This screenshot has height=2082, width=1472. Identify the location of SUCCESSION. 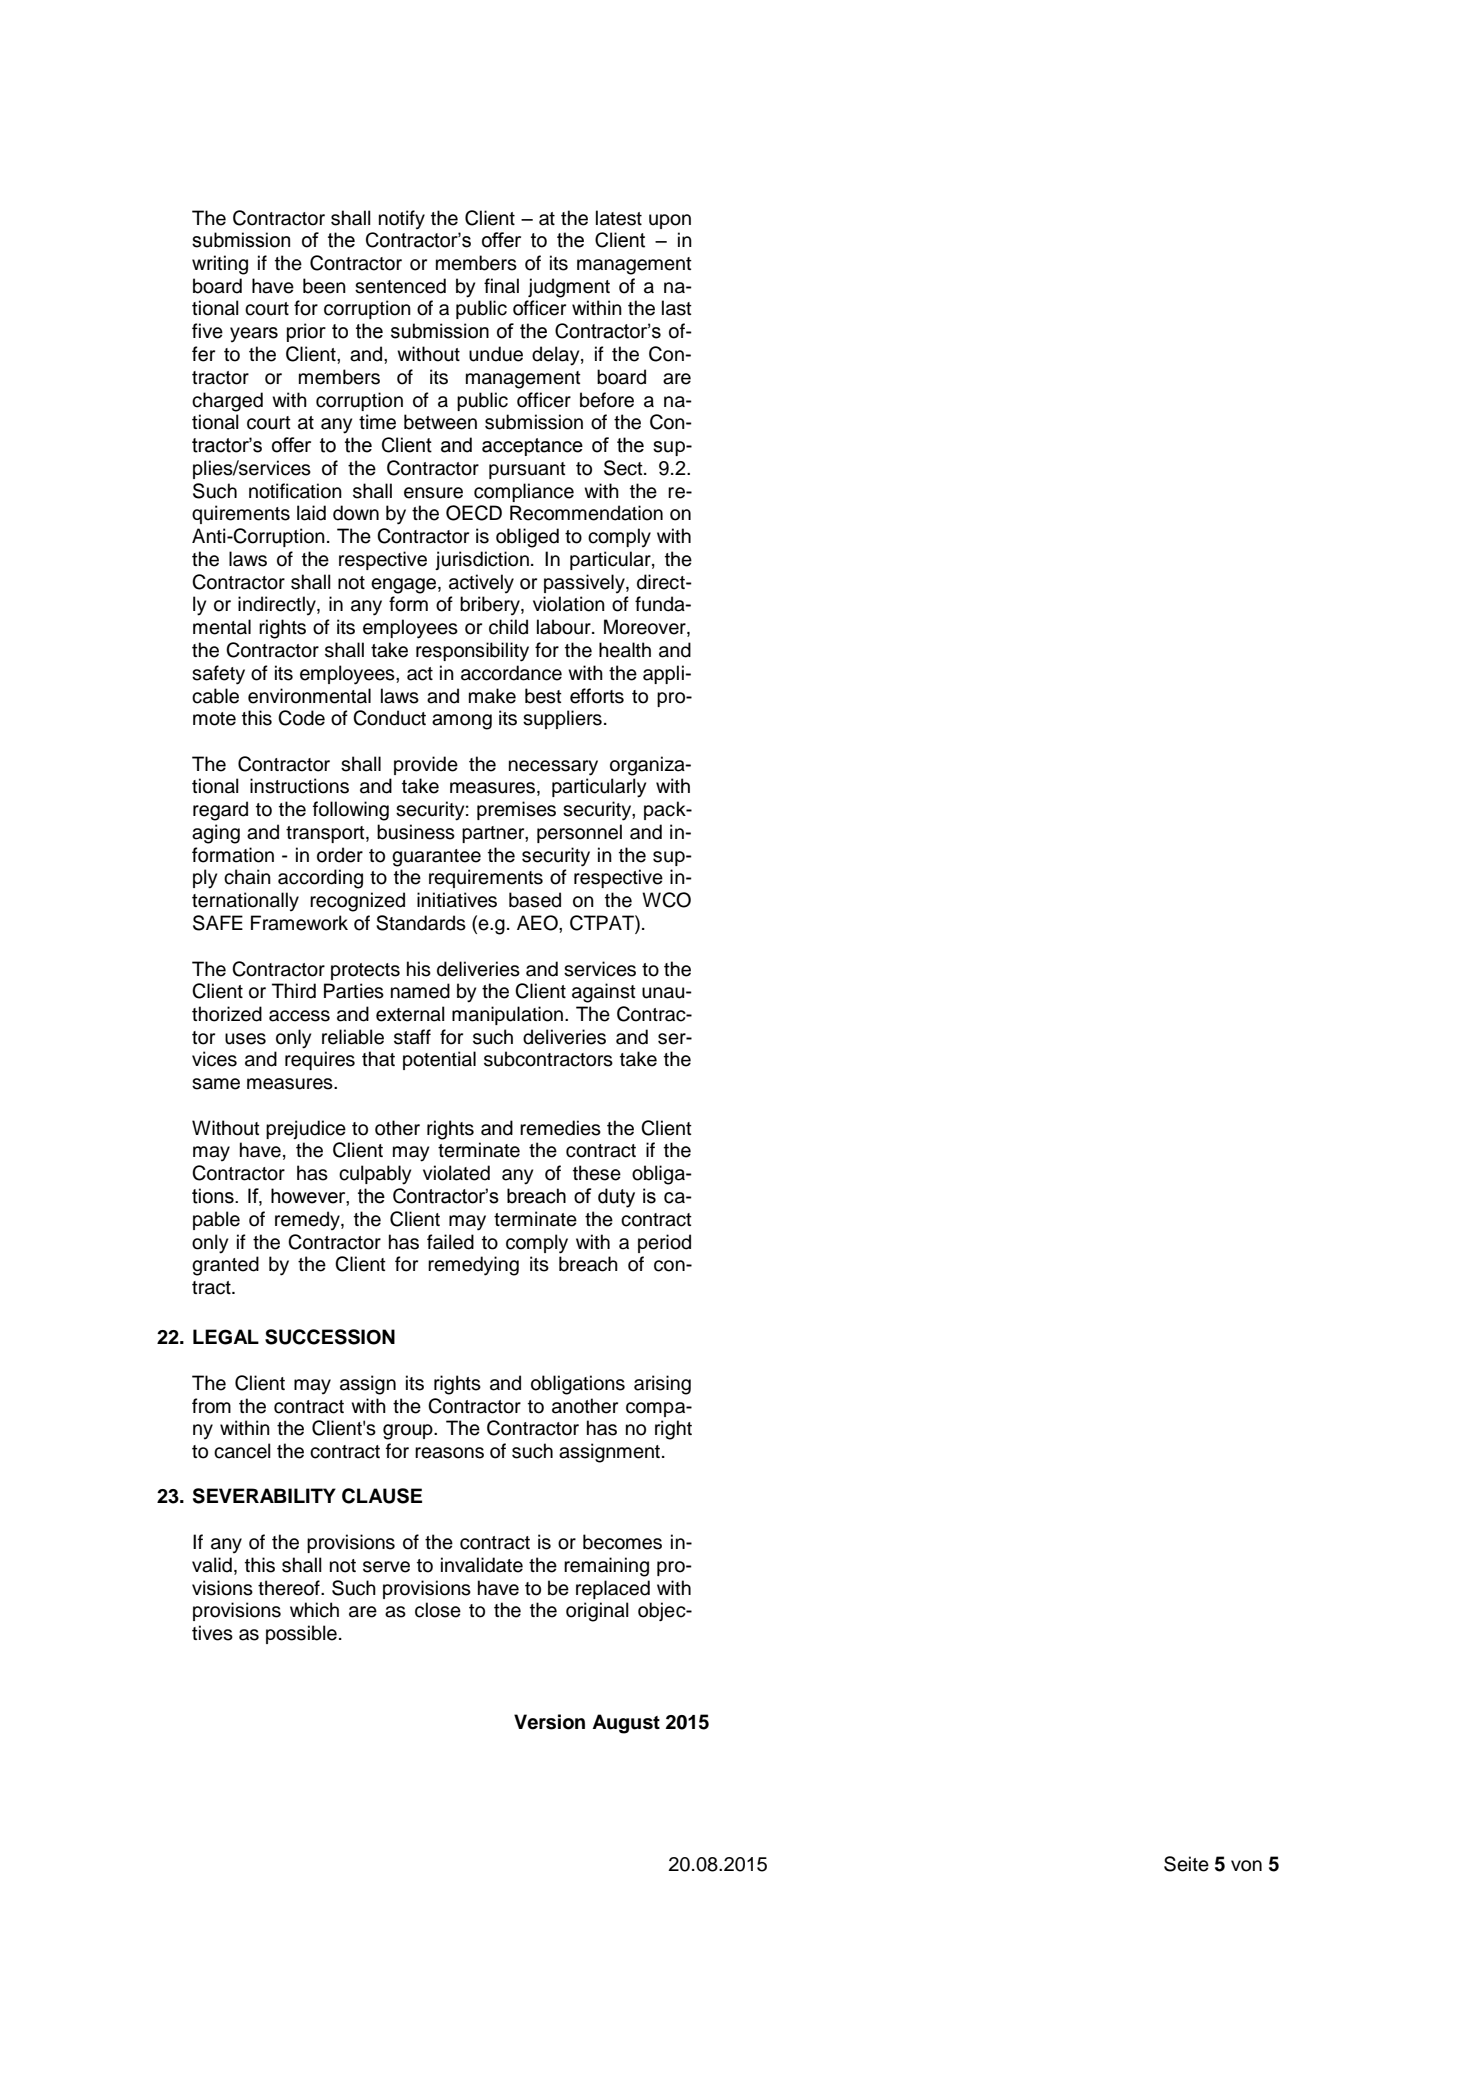
(330, 1337).
